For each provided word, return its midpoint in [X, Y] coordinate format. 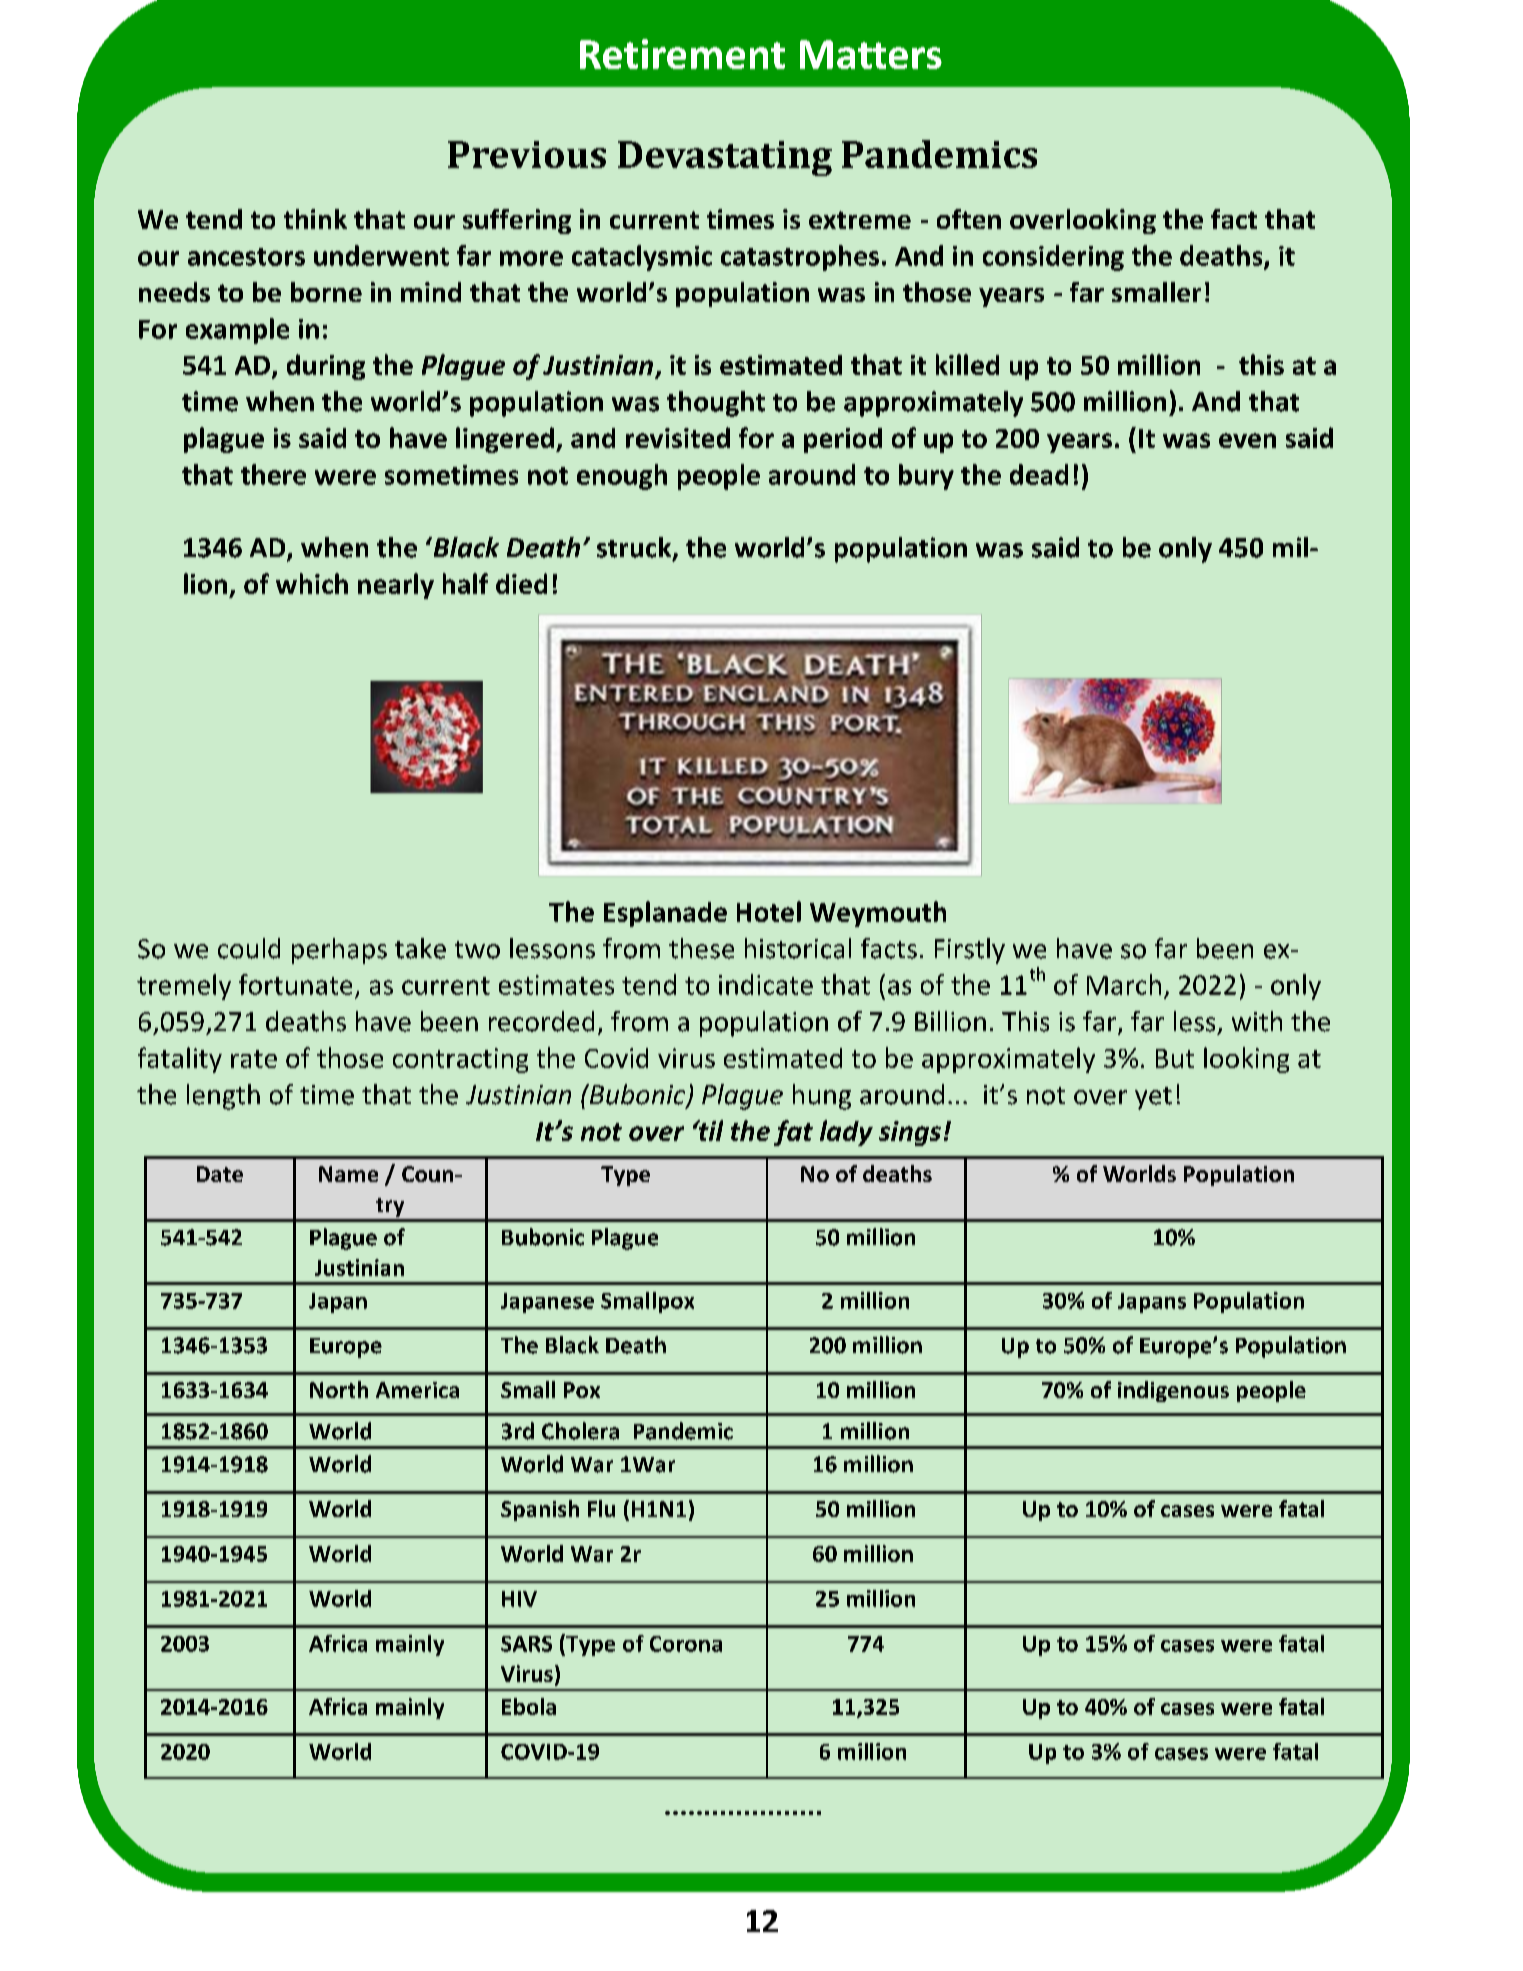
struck [635, 548]
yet [1153, 1098]
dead [1039, 474]
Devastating [725, 158]
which [312, 583]
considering [1053, 258]
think [315, 219]
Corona [686, 1644]
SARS [526, 1644]
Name [348, 1174]
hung [822, 1097]
